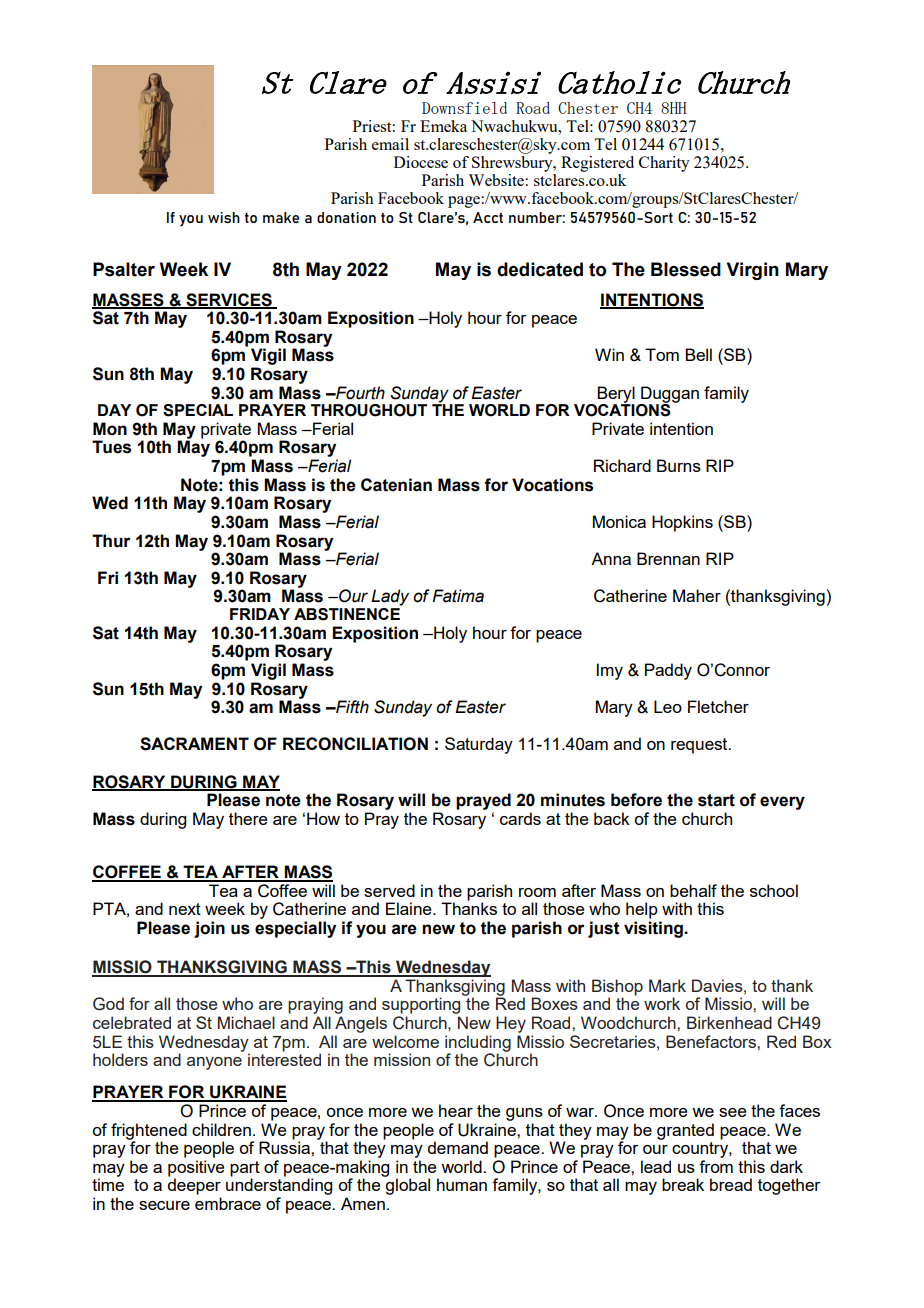 This screenshot has height=1308, width=924. I want to click on Charity, so click(664, 164).
